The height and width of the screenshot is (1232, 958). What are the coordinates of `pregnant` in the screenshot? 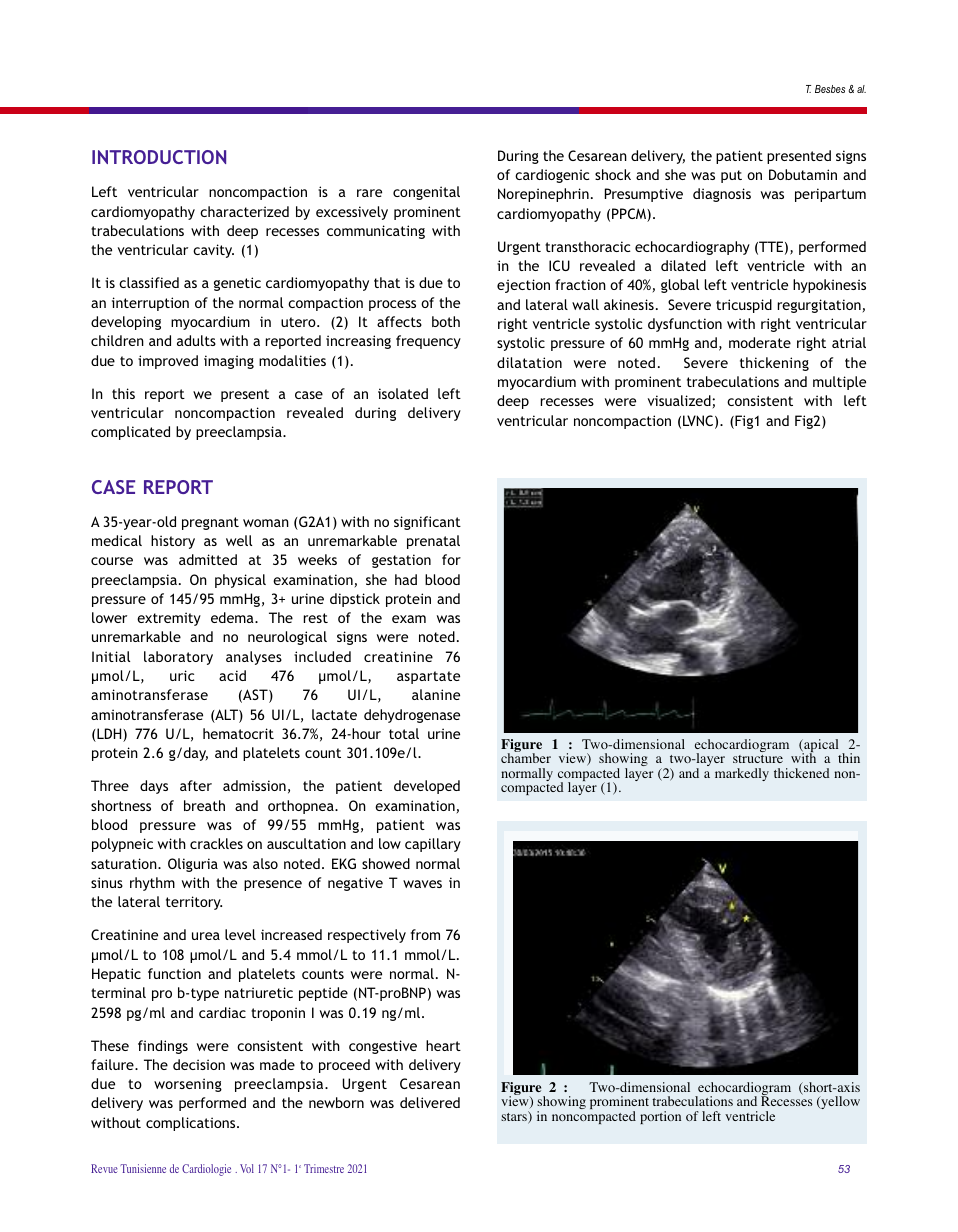 It's located at (210, 523).
